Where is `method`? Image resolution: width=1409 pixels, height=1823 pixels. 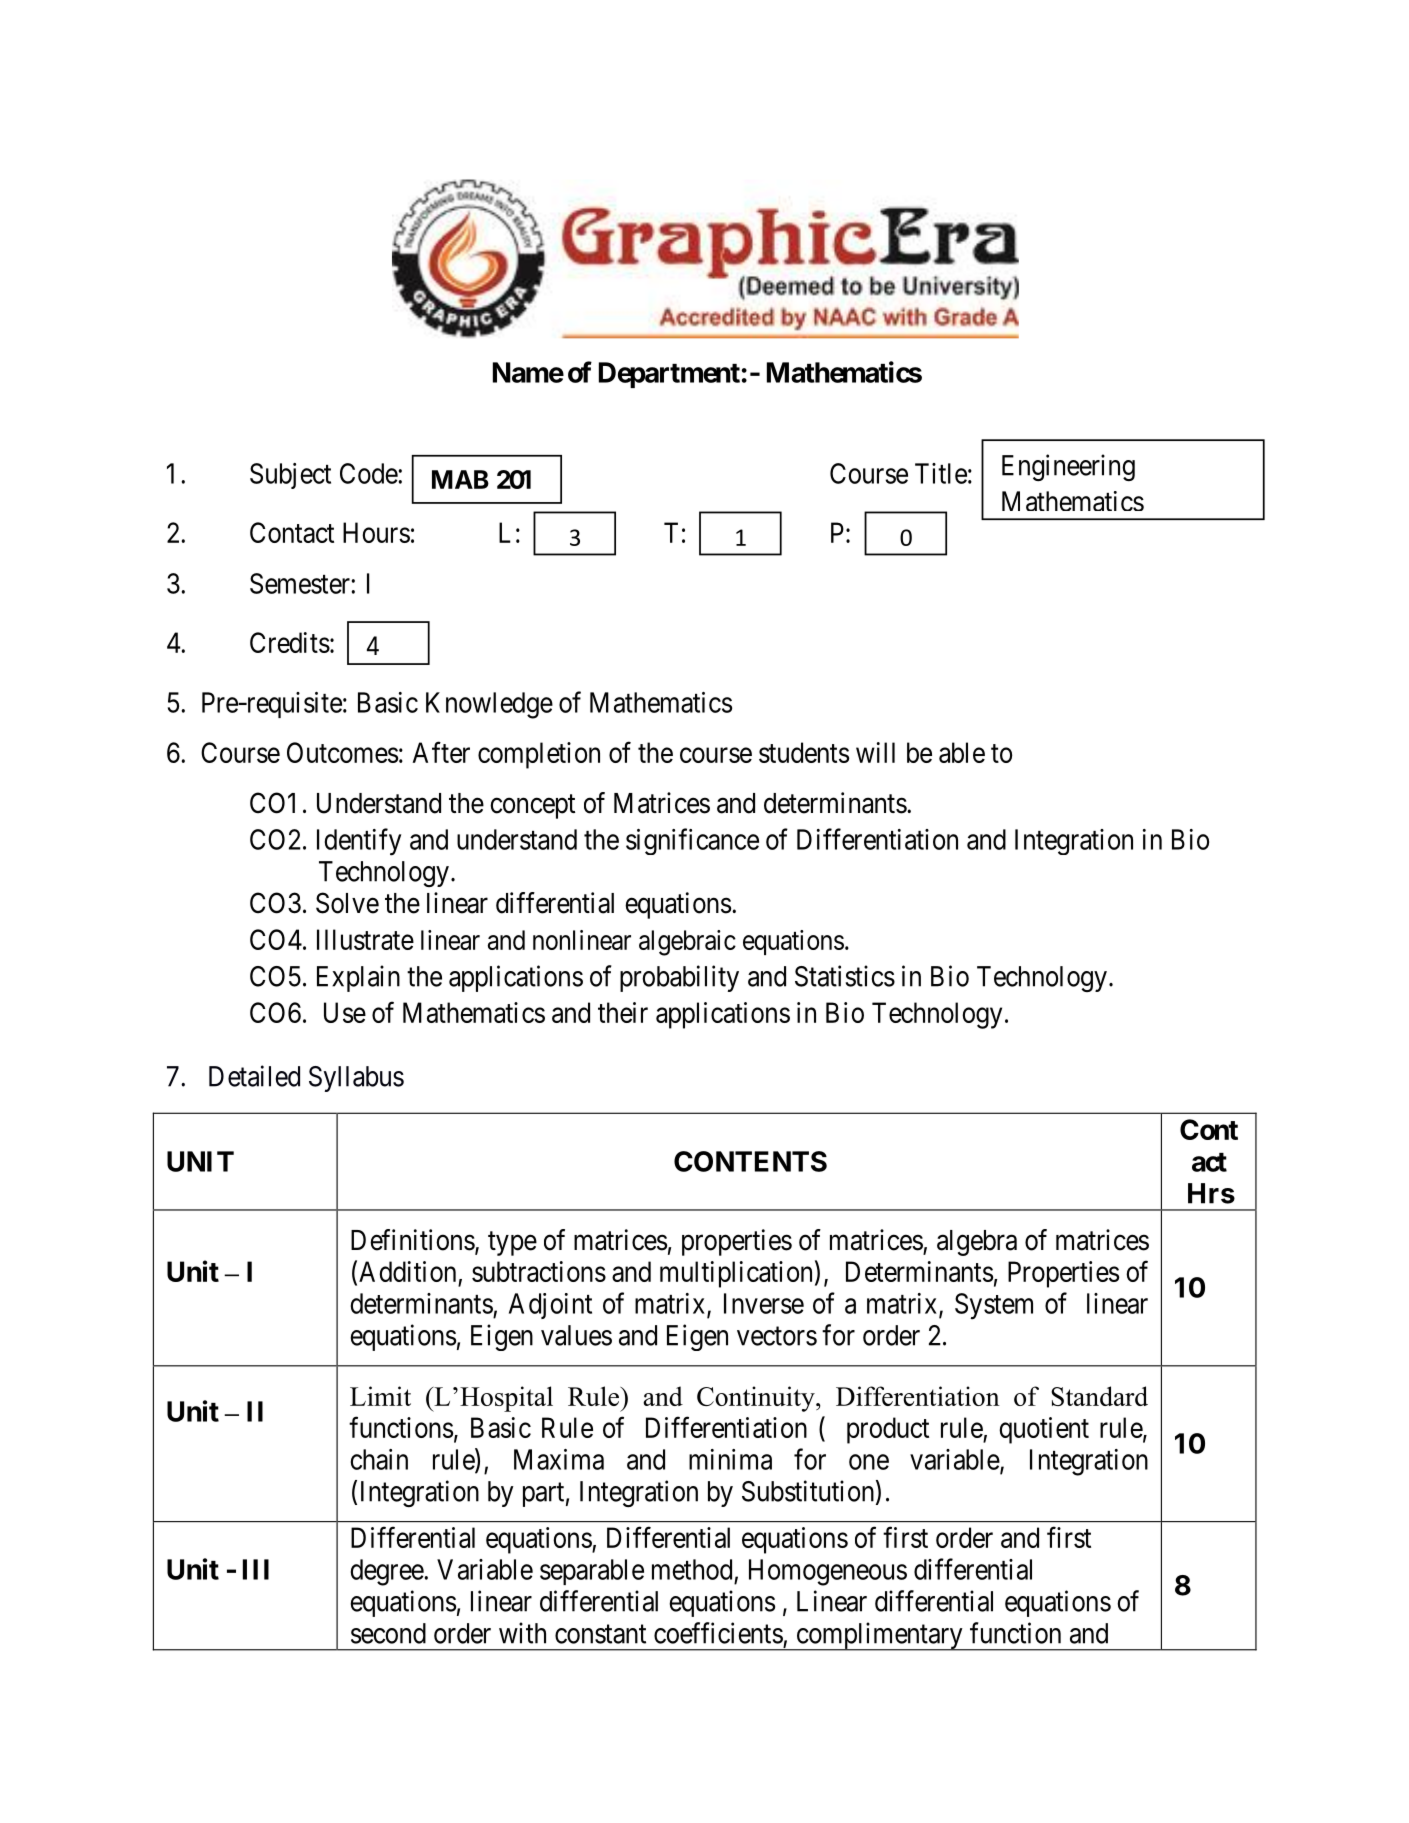 method is located at coordinates (692, 1569).
